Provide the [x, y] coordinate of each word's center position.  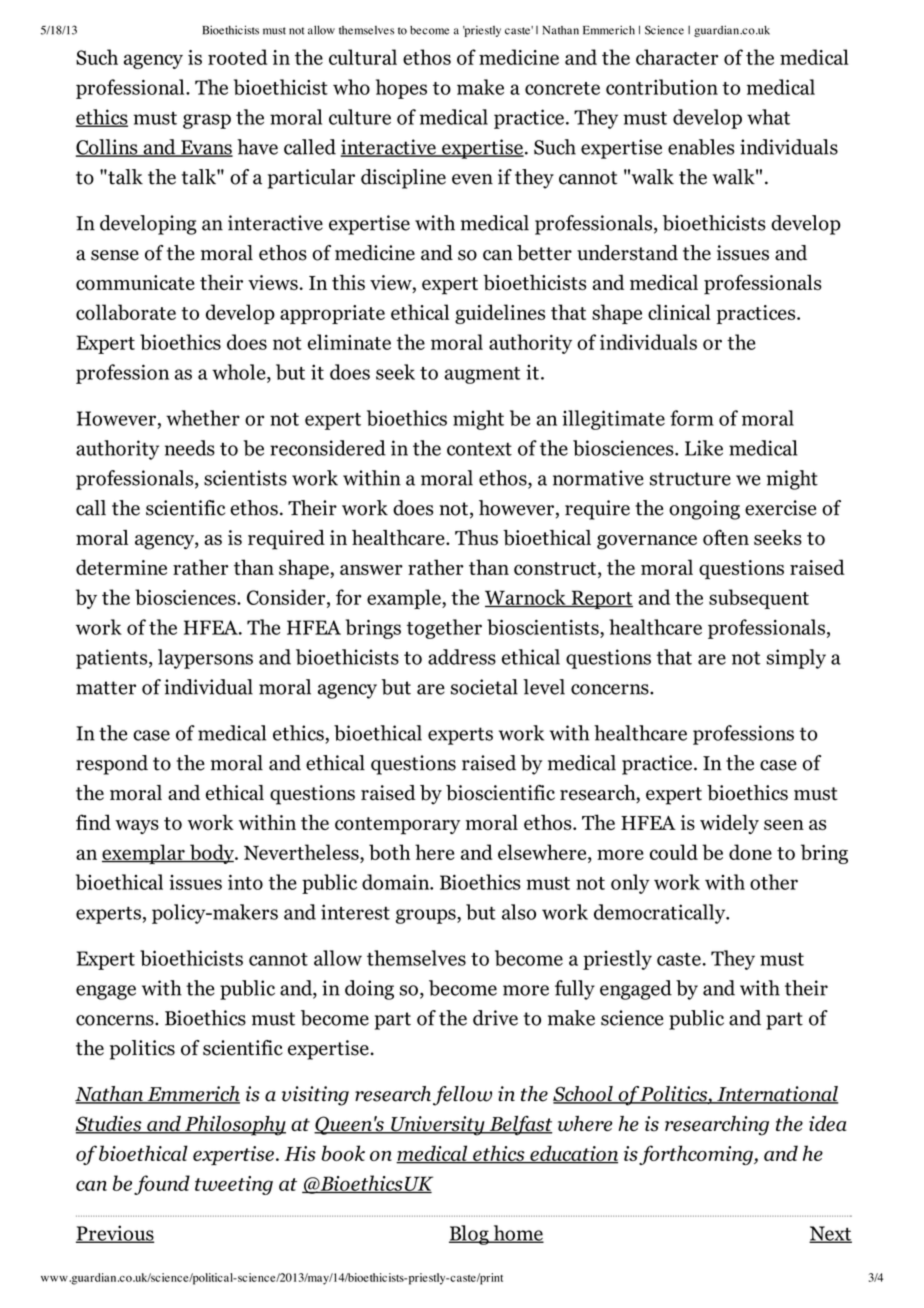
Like [704, 448]
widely [729, 824]
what [768, 117]
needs [190, 448]
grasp [207, 121]
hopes [401, 89]
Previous [115, 1234]
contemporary [397, 826]
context [479, 449]
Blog [470, 1235]
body [212, 854]
